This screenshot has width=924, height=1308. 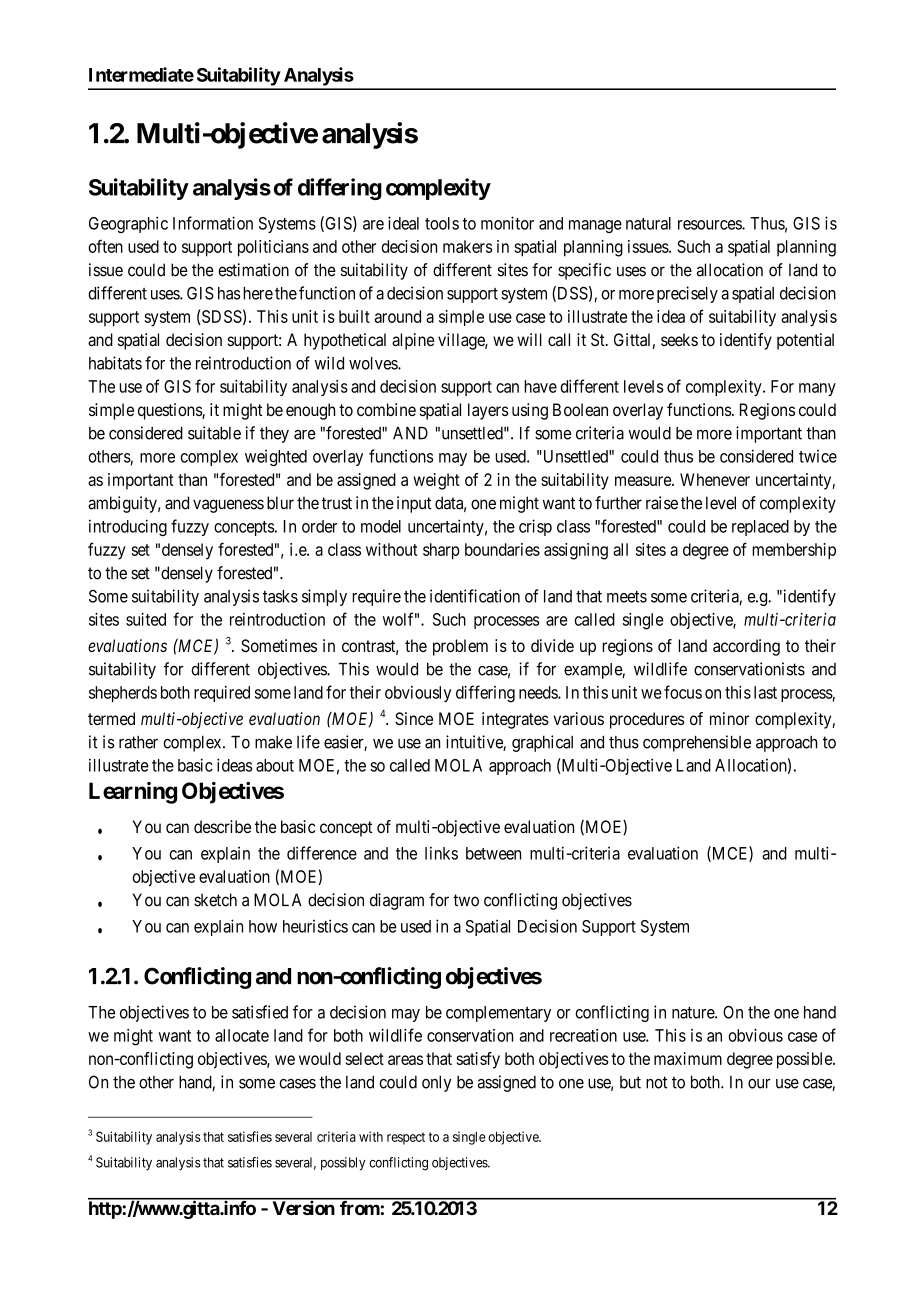 What do you see at coordinates (442, 223) in the screenshot?
I see `tools` at bounding box center [442, 223].
